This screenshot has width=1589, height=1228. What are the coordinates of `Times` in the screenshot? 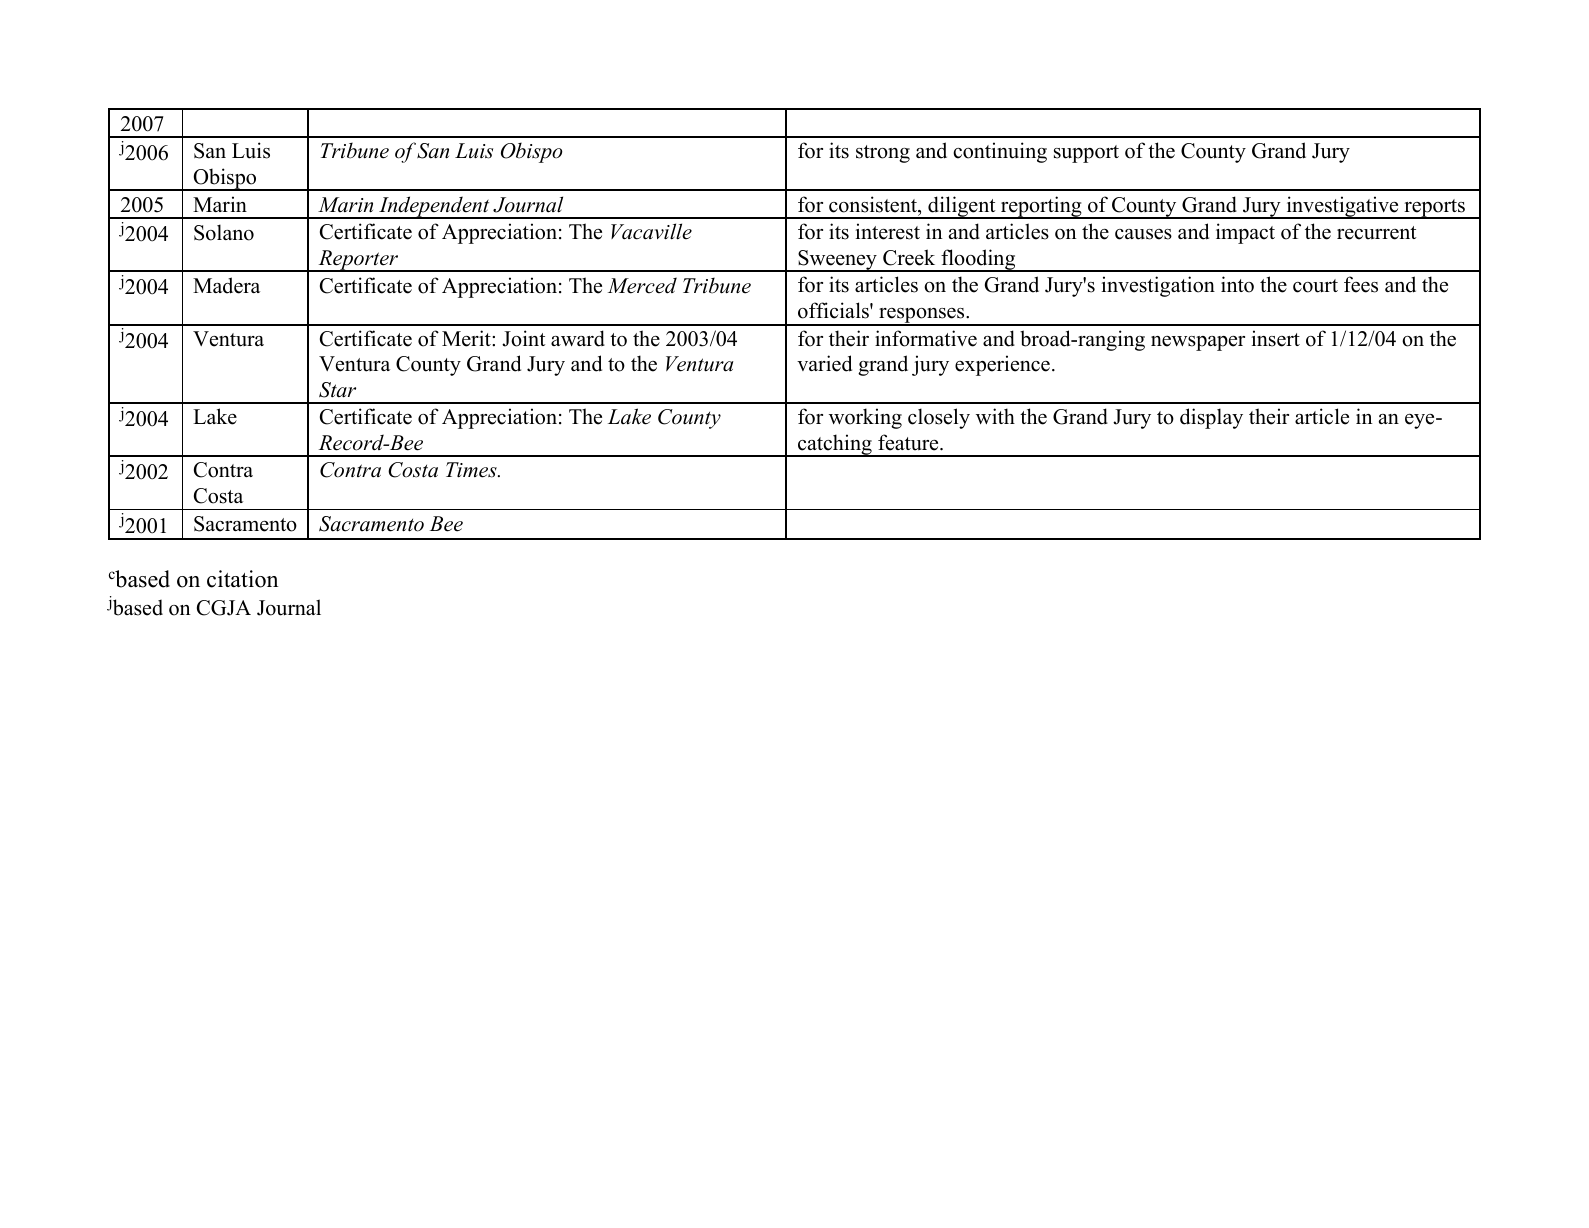 It's located at (472, 470).
